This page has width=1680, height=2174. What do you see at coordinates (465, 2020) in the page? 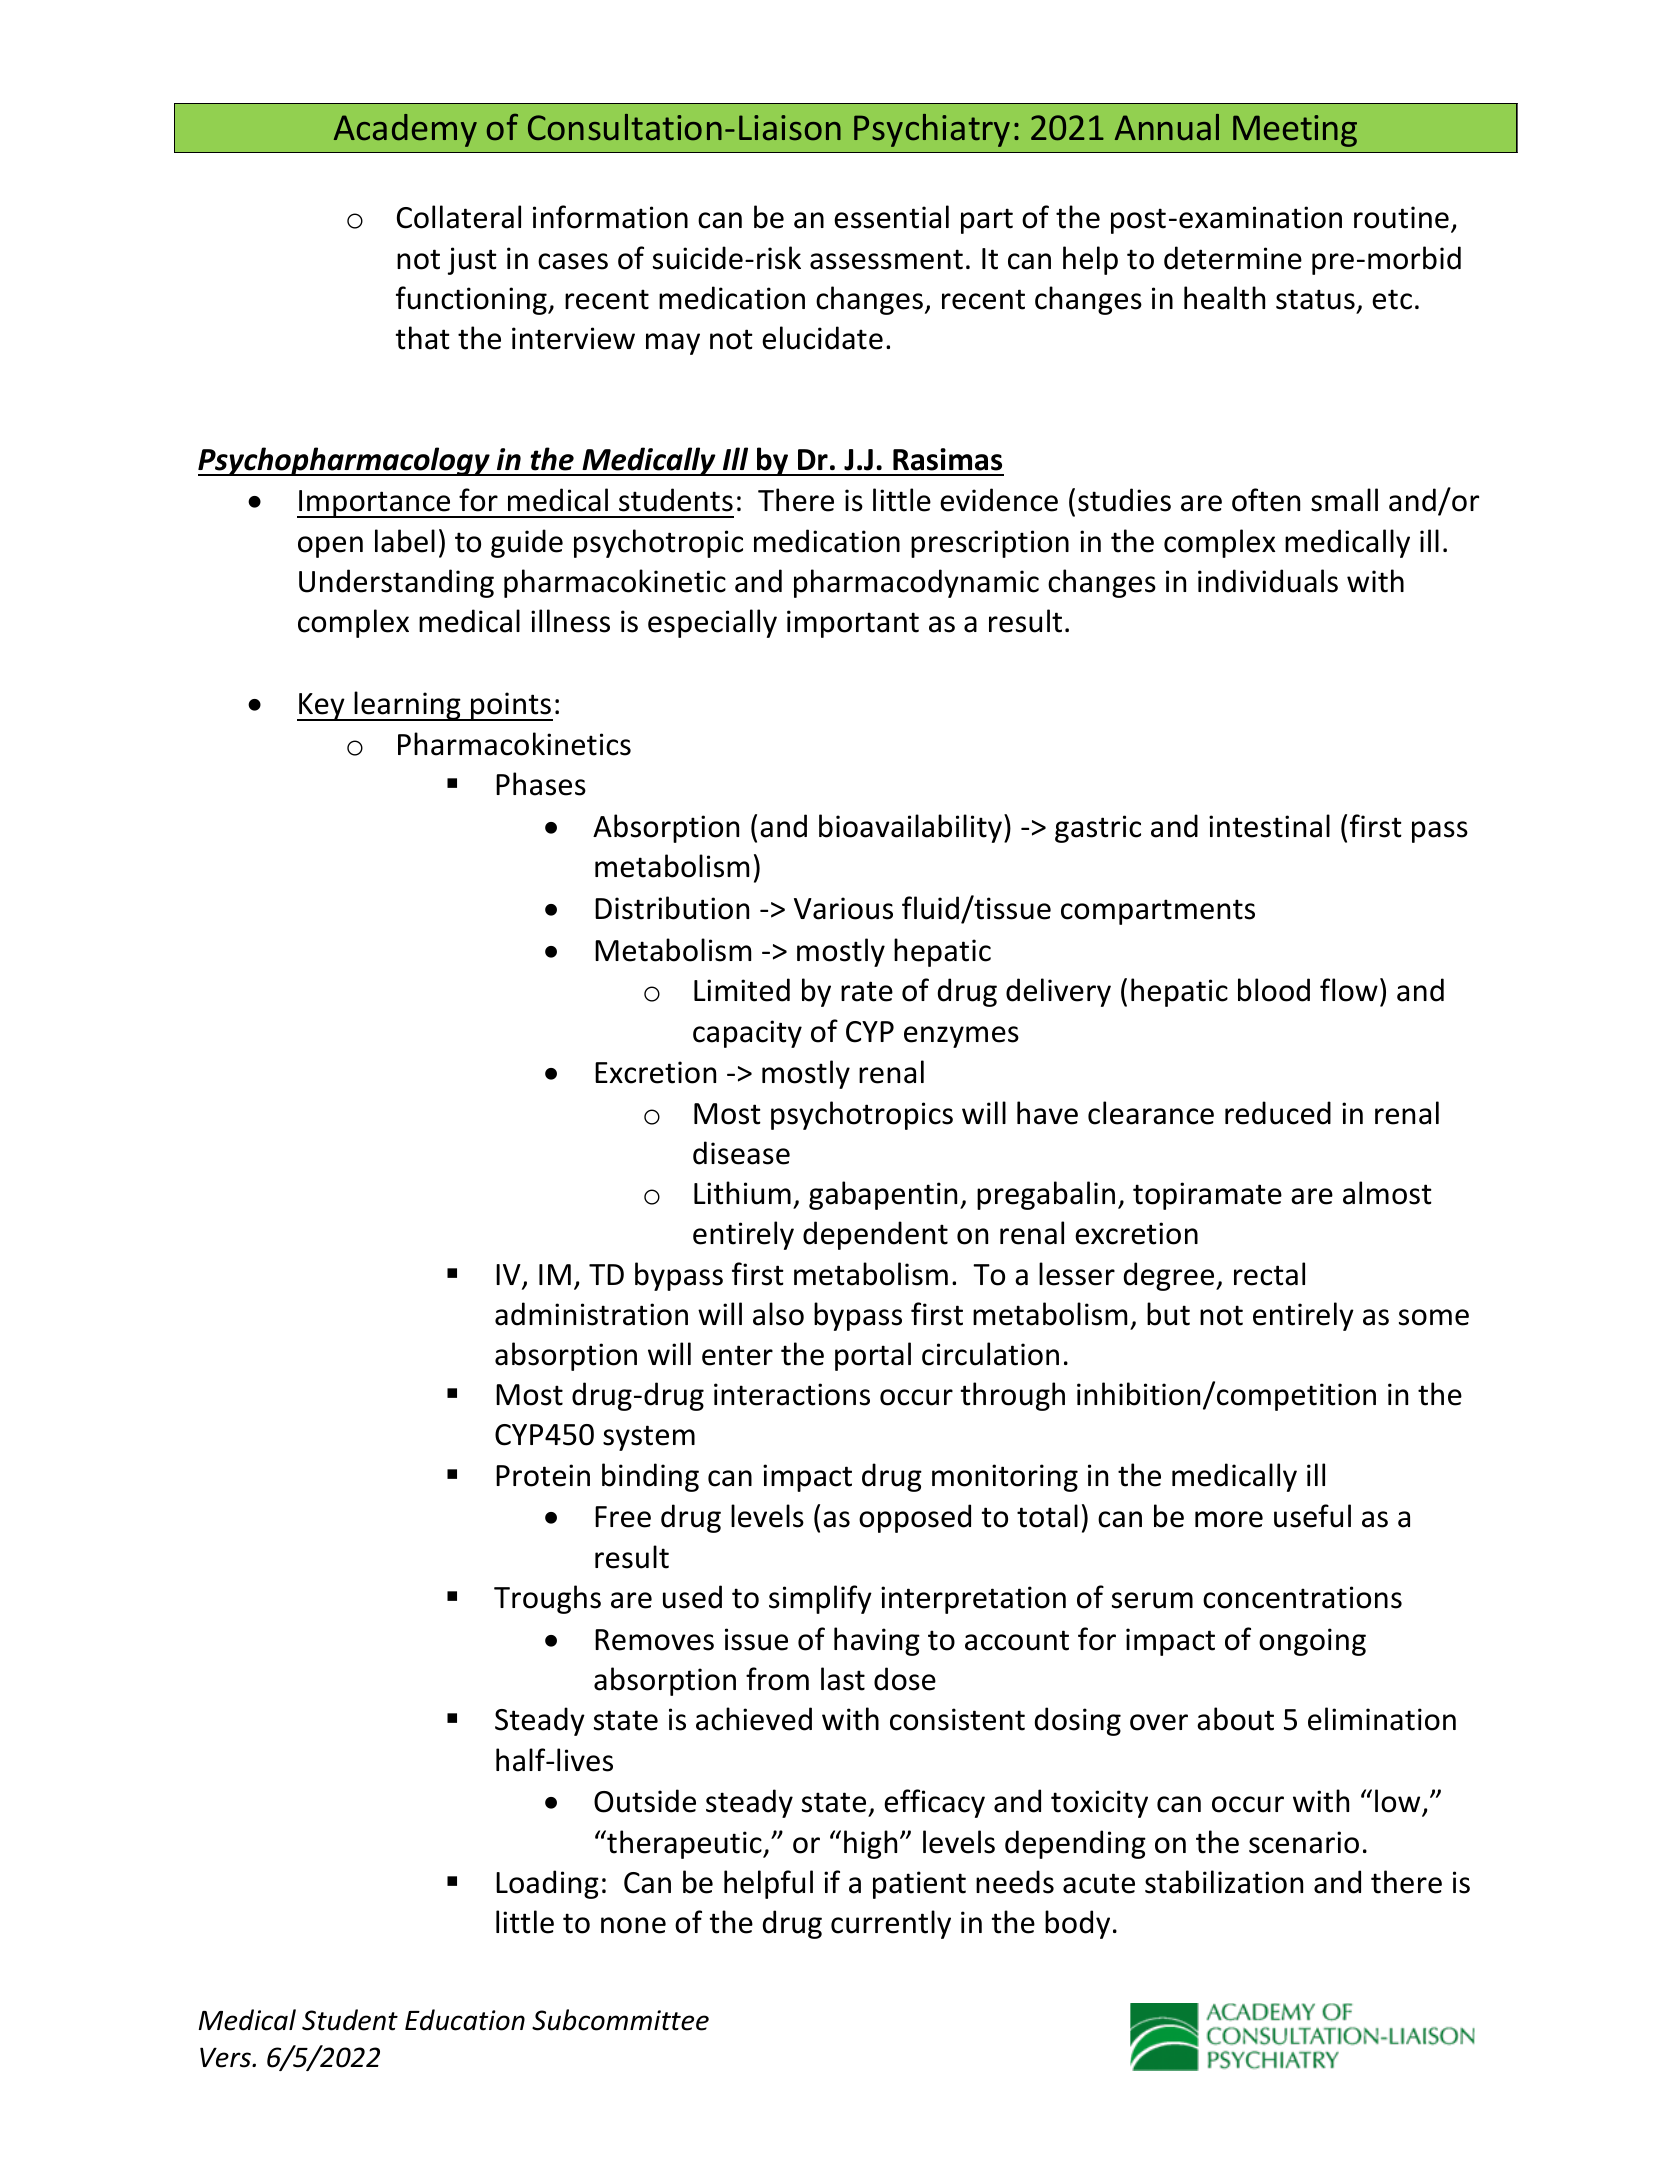
I see `Education` at bounding box center [465, 2020].
